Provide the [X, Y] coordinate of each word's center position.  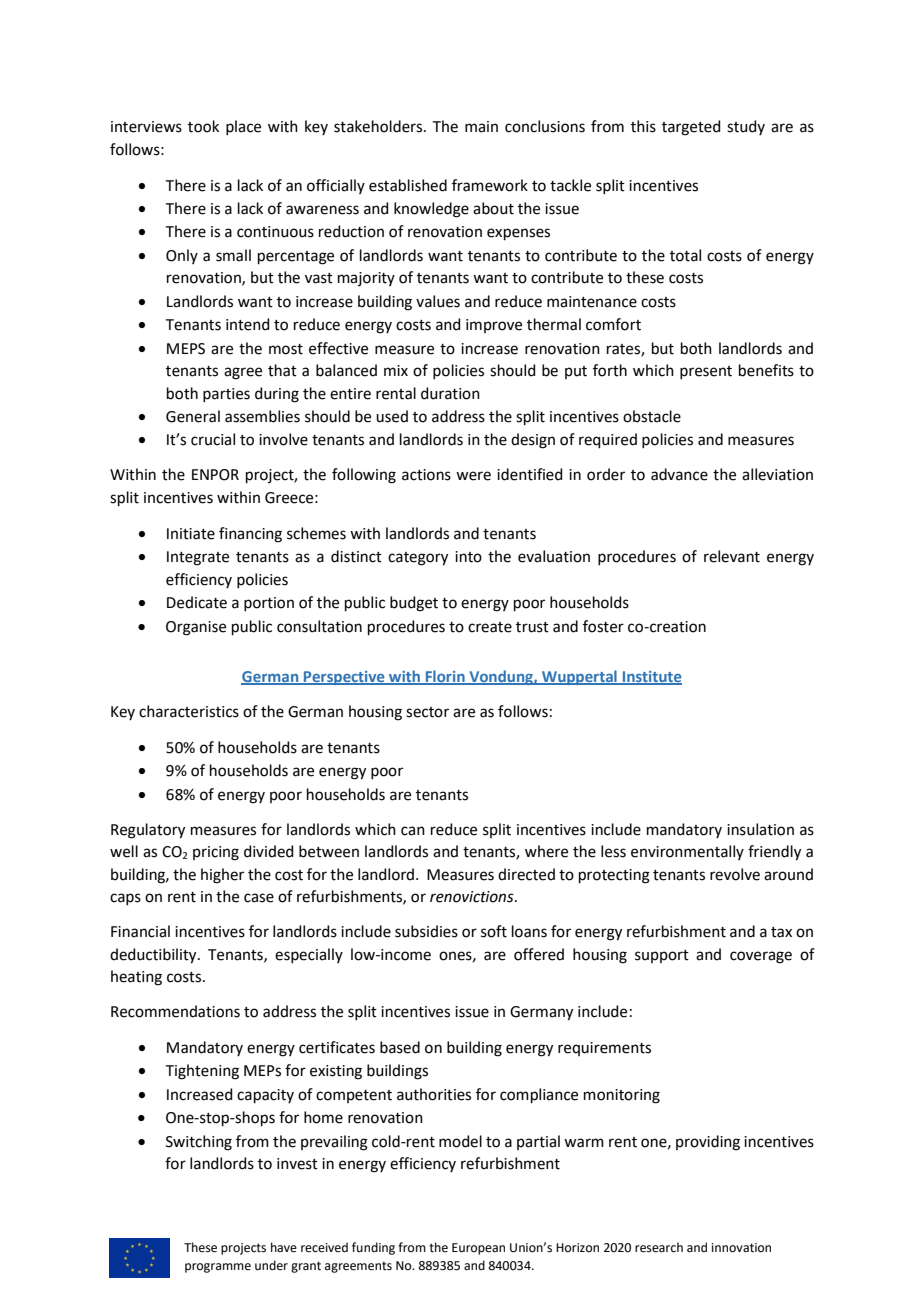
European [478, 1249]
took [203, 126]
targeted [691, 128]
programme [218, 1268]
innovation [741, 1248]
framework [490, 185]
